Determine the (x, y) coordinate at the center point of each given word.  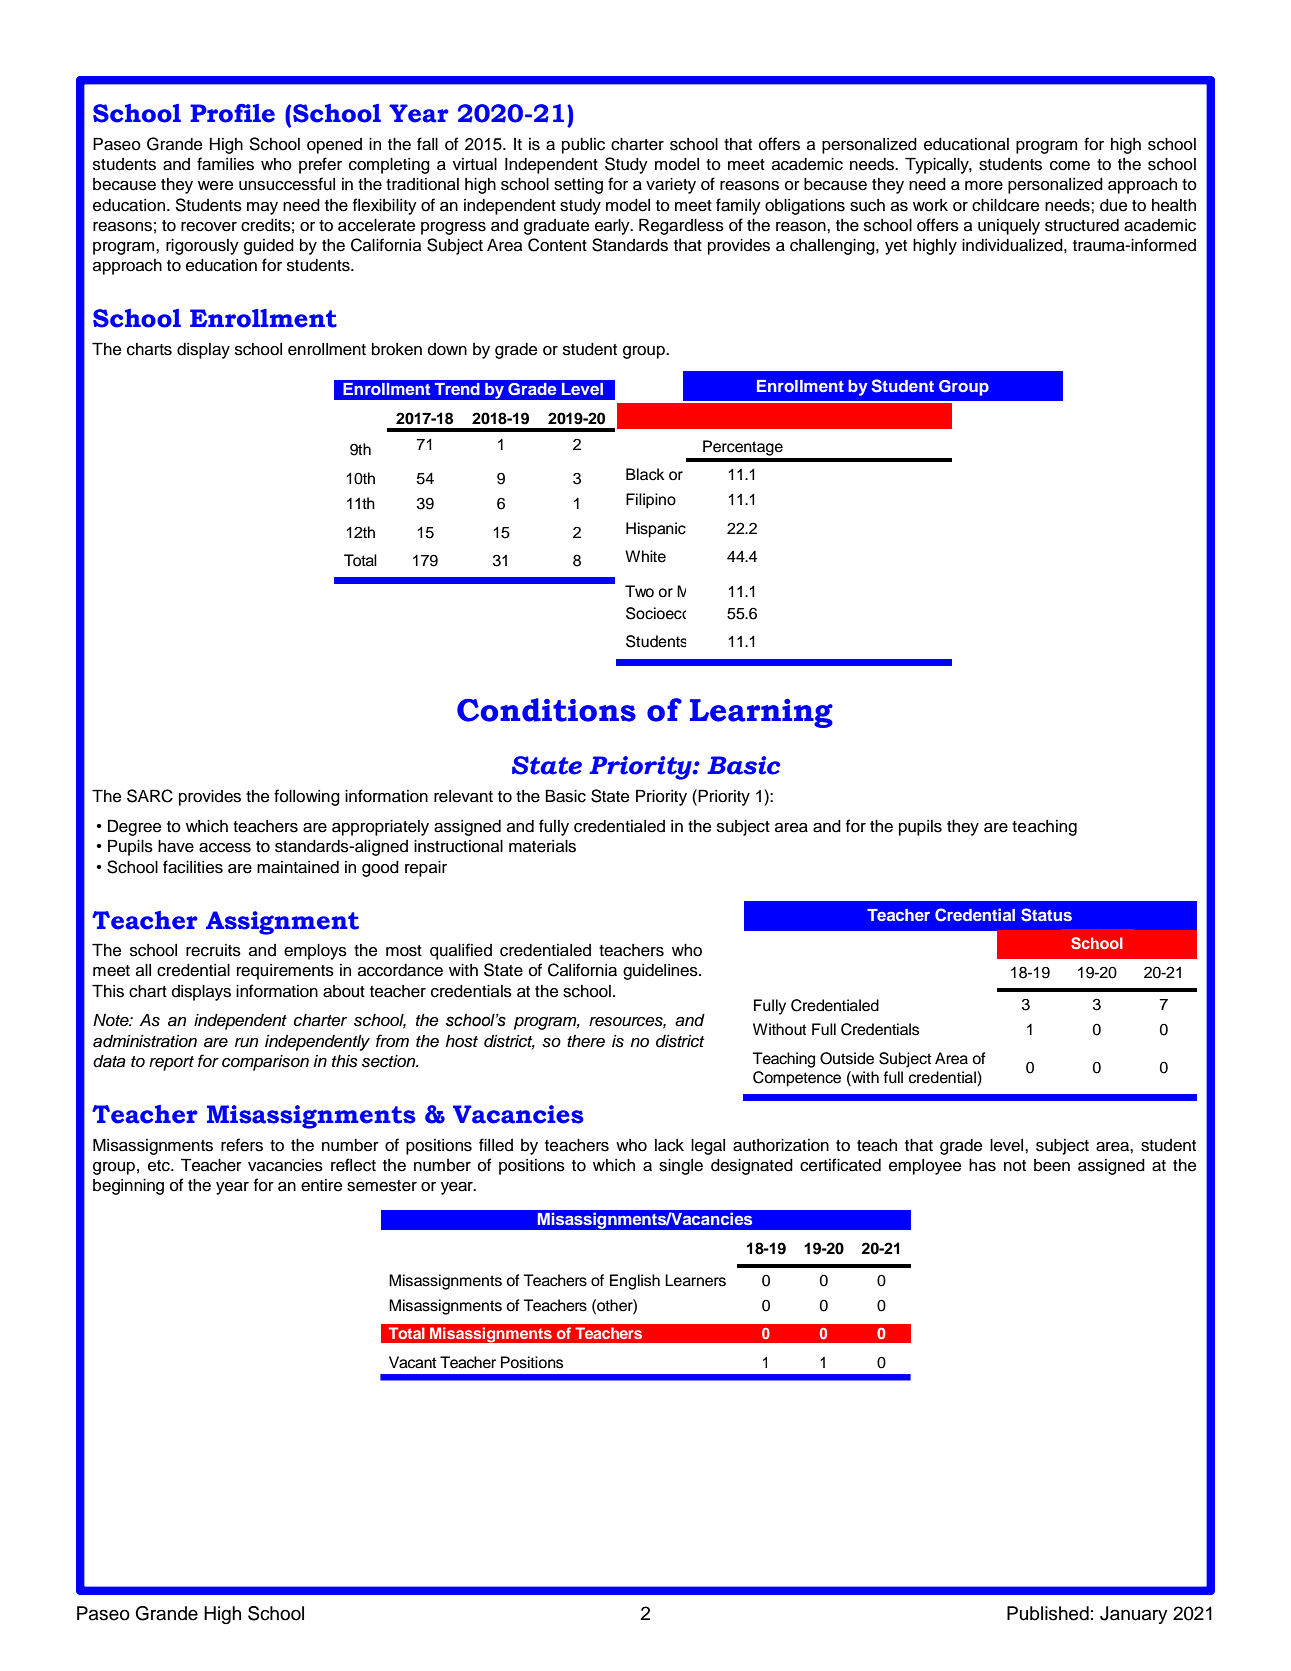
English (635, 1282)
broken (397, 349)
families (225, 164)
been (1052, 1165)
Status (1046, 915)
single (681, 1167)
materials (542, 846)
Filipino (651, 501)
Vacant (413, 1362)
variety (671, 186)
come (1070, 166)
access (225, 848)
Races (741, 591)
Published (1048, 1613)
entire (321, 1185)
